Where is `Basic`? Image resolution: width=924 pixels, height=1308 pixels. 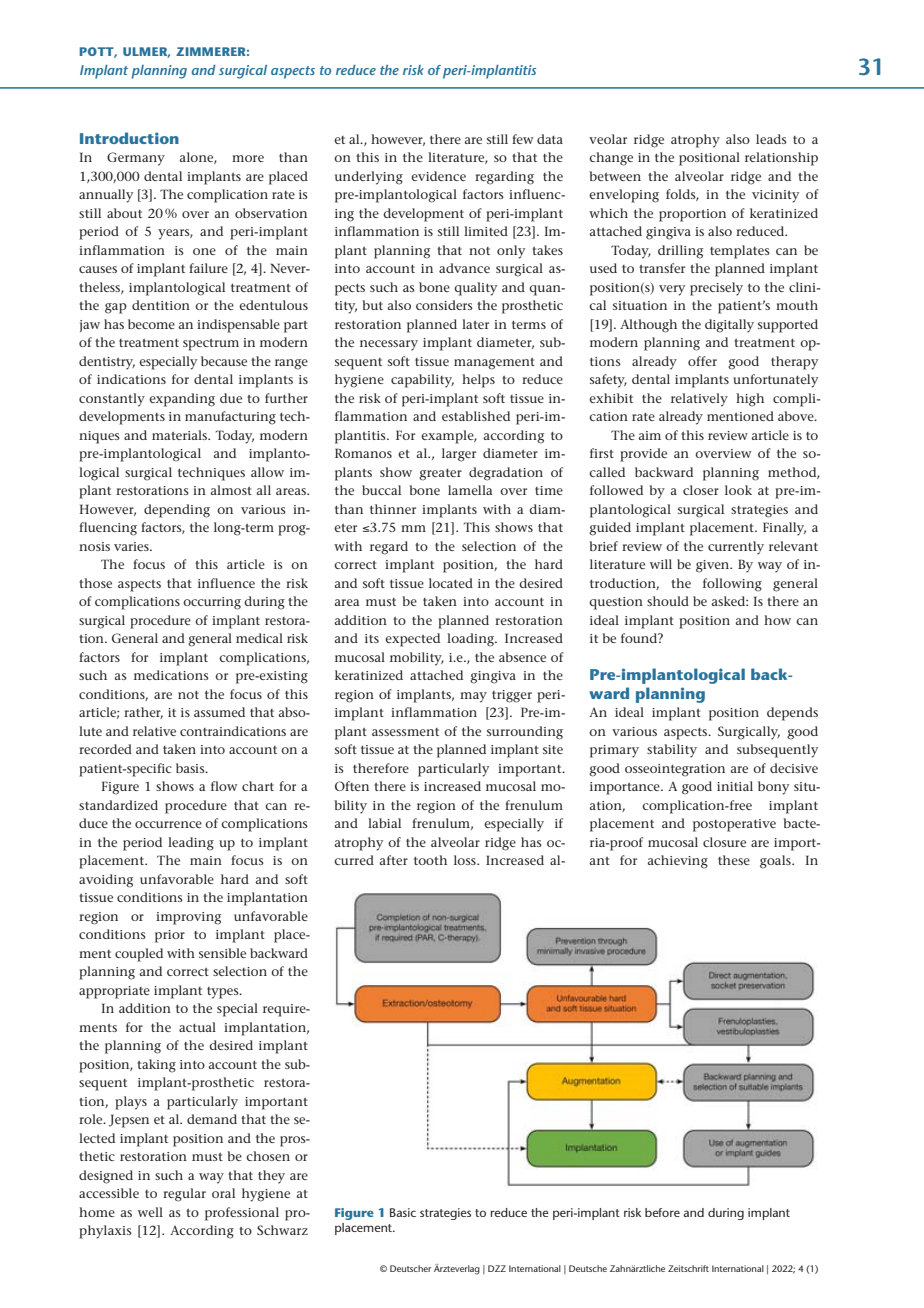
Basic is located at coordinates (403, 1212).
